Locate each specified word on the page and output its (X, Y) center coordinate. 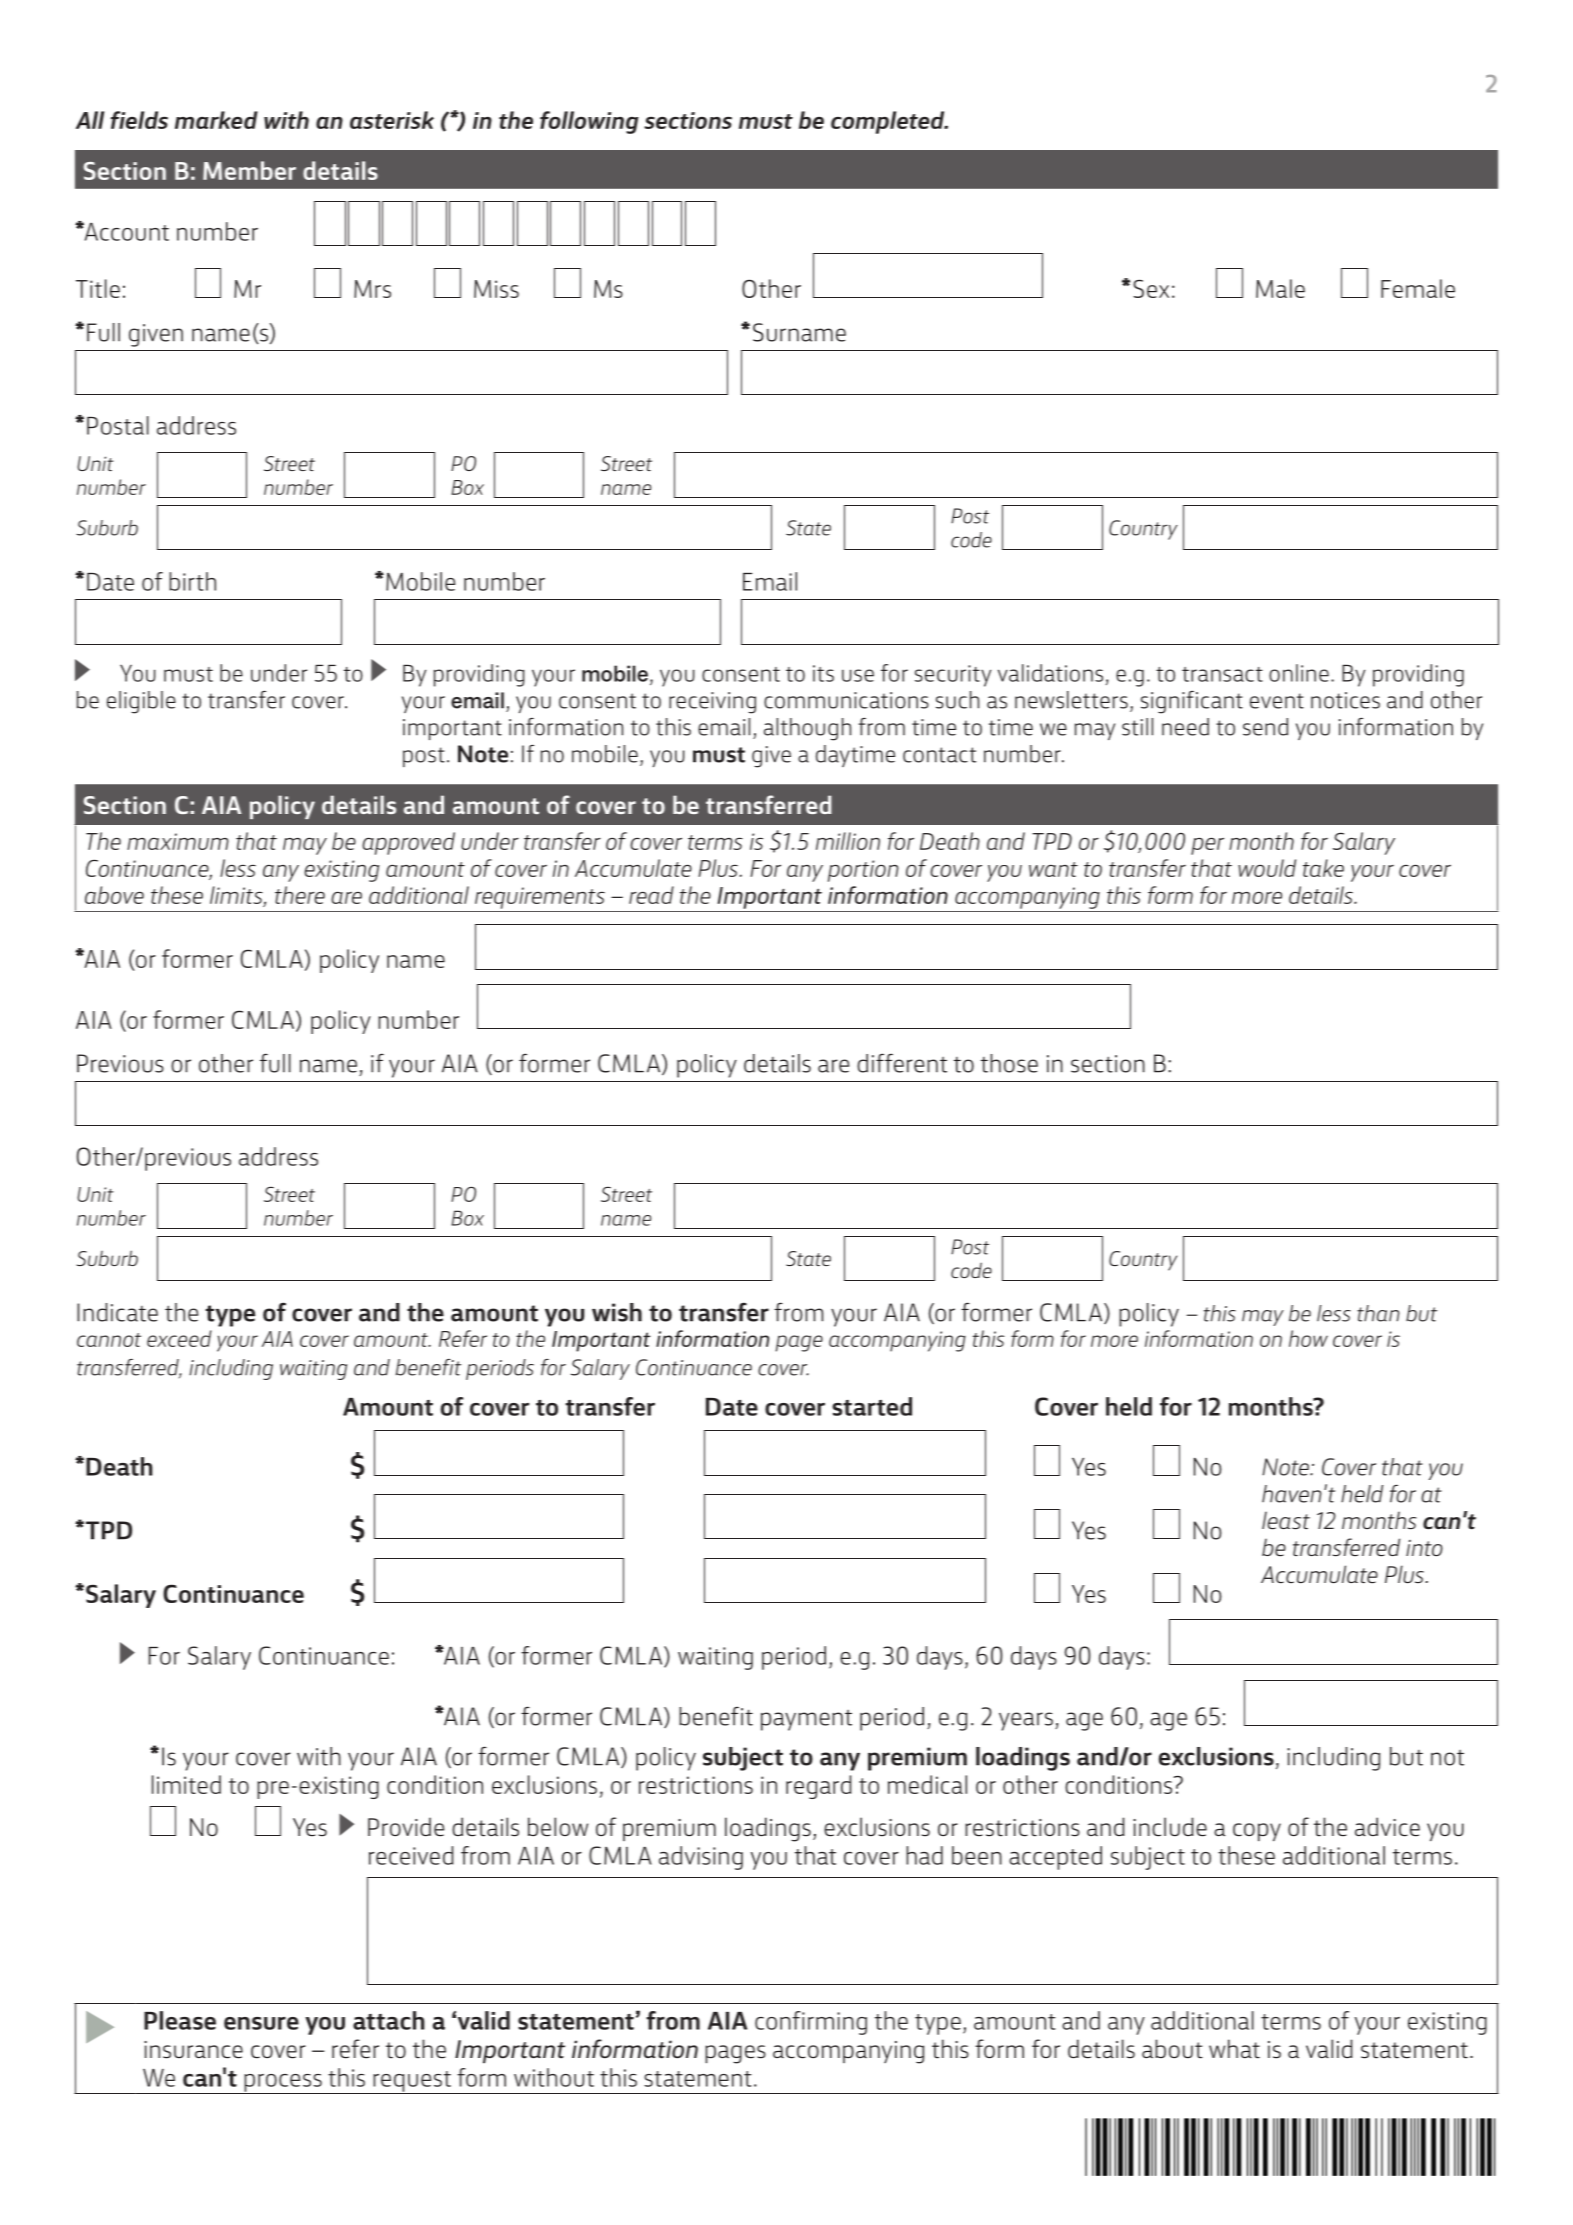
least (1286, 1521)
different (902, 1063)
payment (806, 1720)
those (1009, 1063)
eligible (141, 702)
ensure (261, 2023)
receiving (712, 703)
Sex (1151, 288)
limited (186, 1784)
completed (889, 122)
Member (249, 170)
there (300, 895)
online (1299, 673)
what (1234, 2049)
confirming (811, 2023)
